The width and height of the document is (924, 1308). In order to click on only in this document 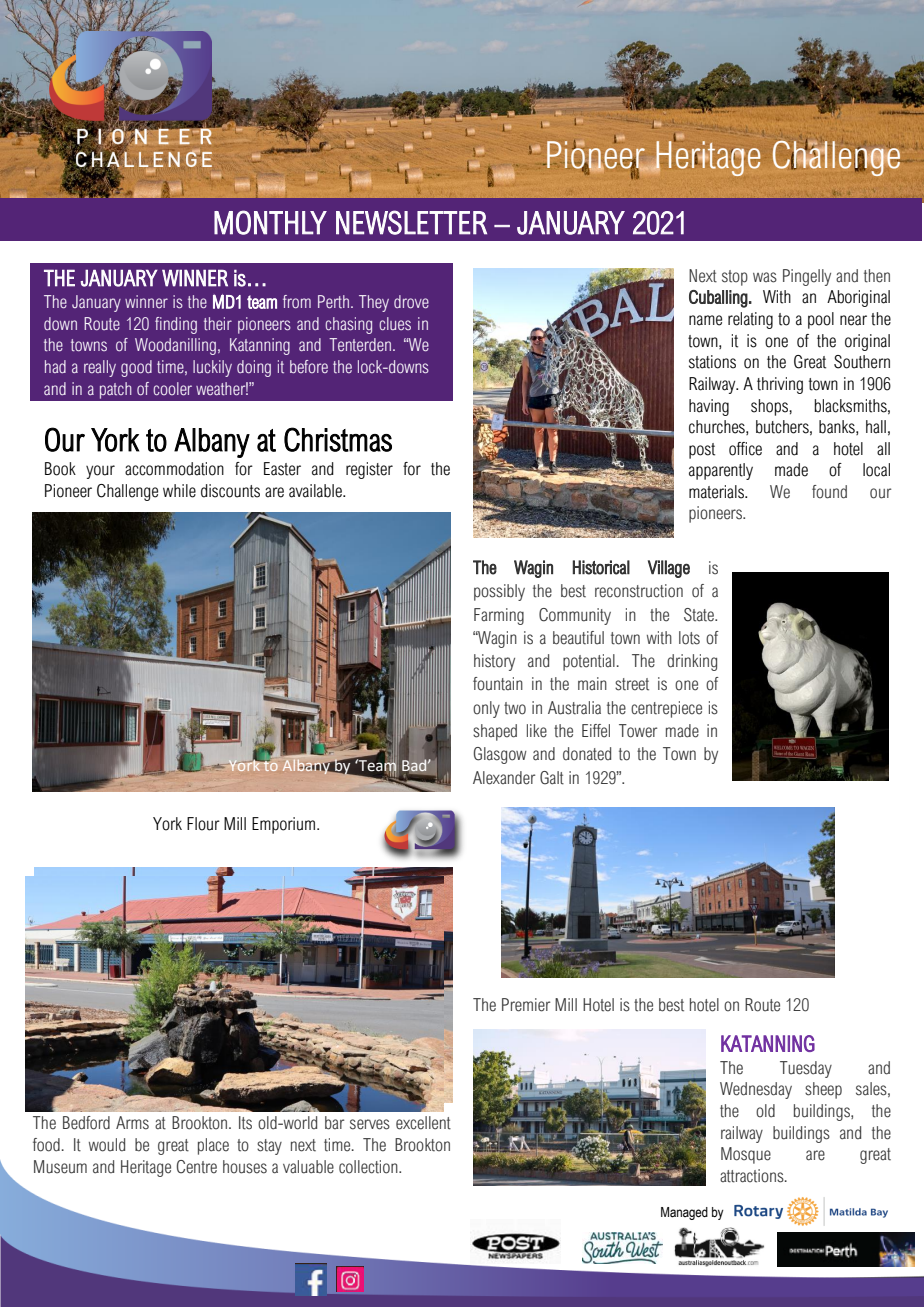, I will do `click(486, 709)`.
